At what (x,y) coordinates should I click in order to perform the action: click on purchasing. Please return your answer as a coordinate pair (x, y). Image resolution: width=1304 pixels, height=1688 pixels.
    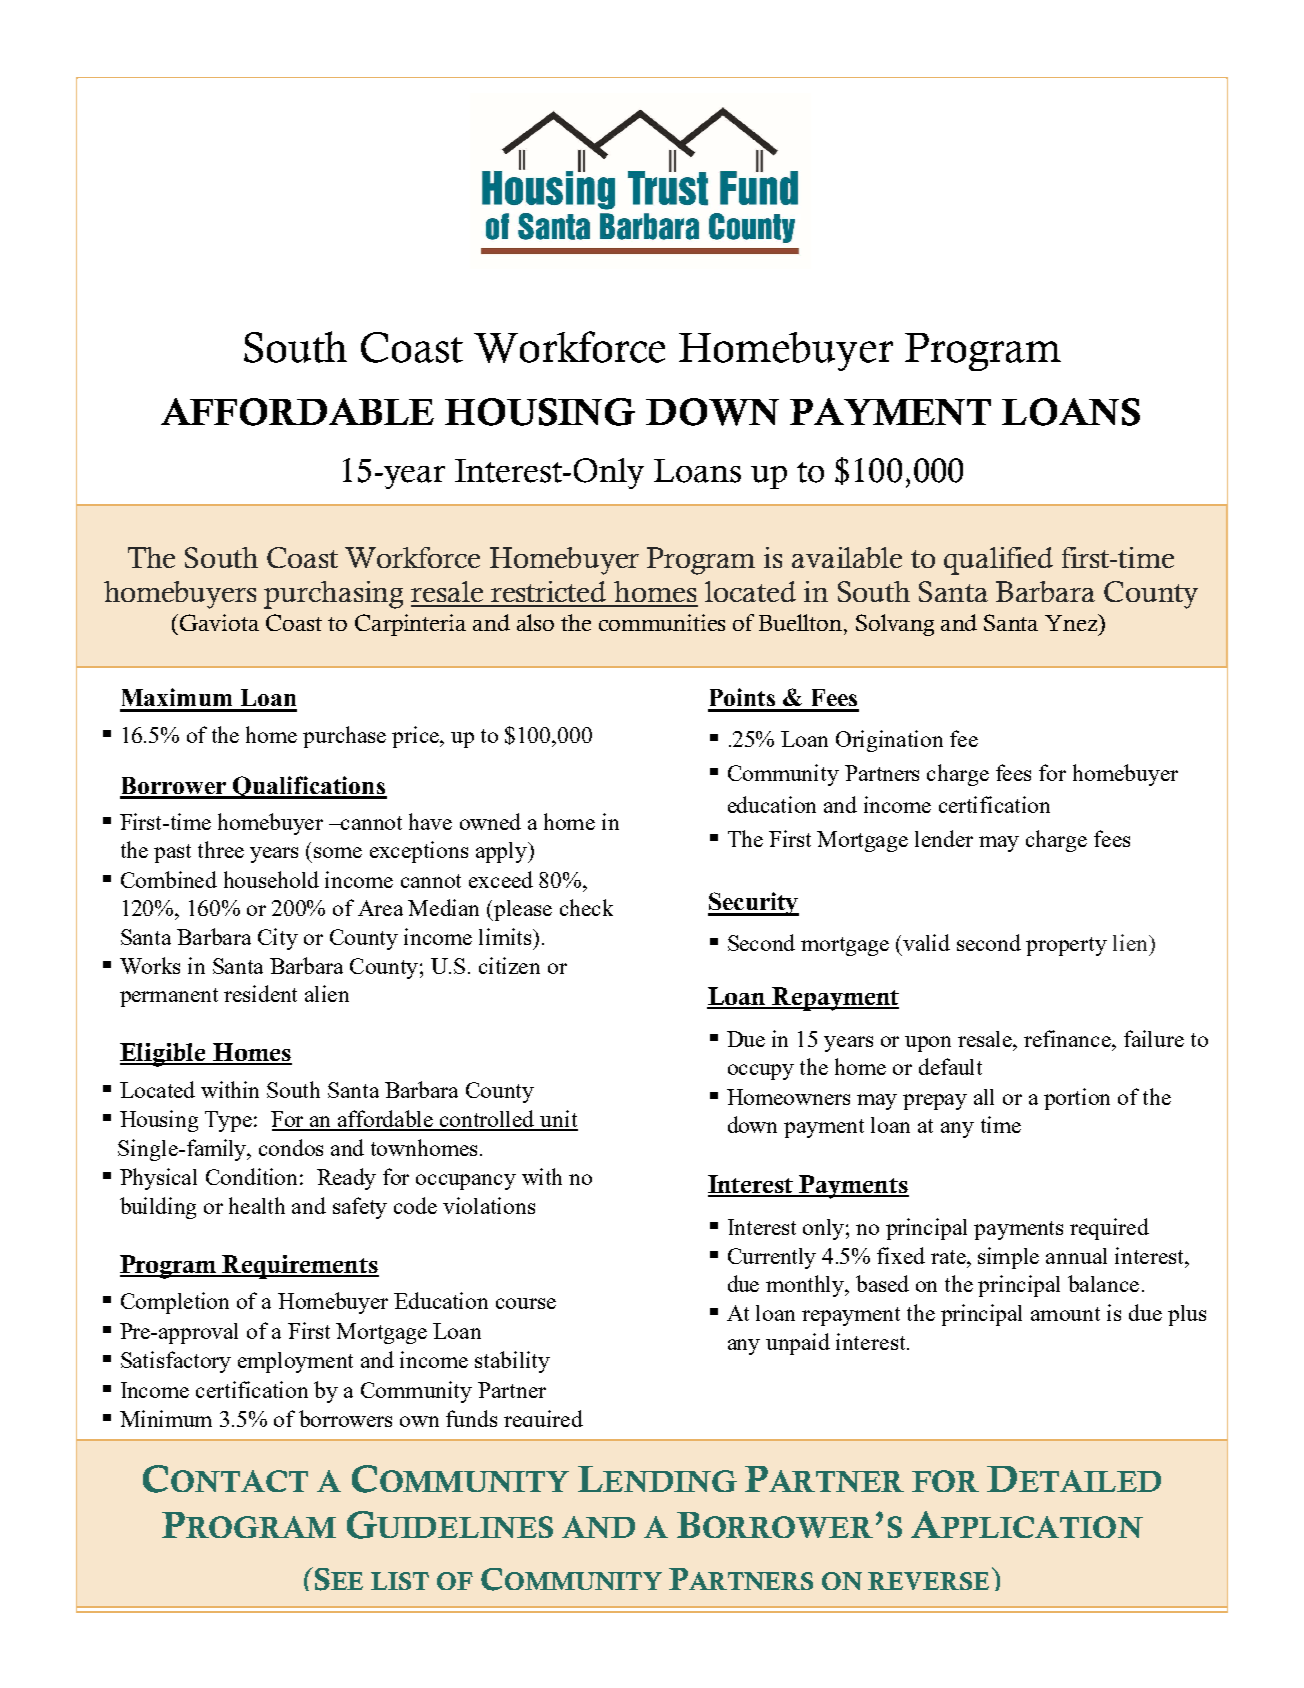
    Looking at the image, I should click on (333, 595).
